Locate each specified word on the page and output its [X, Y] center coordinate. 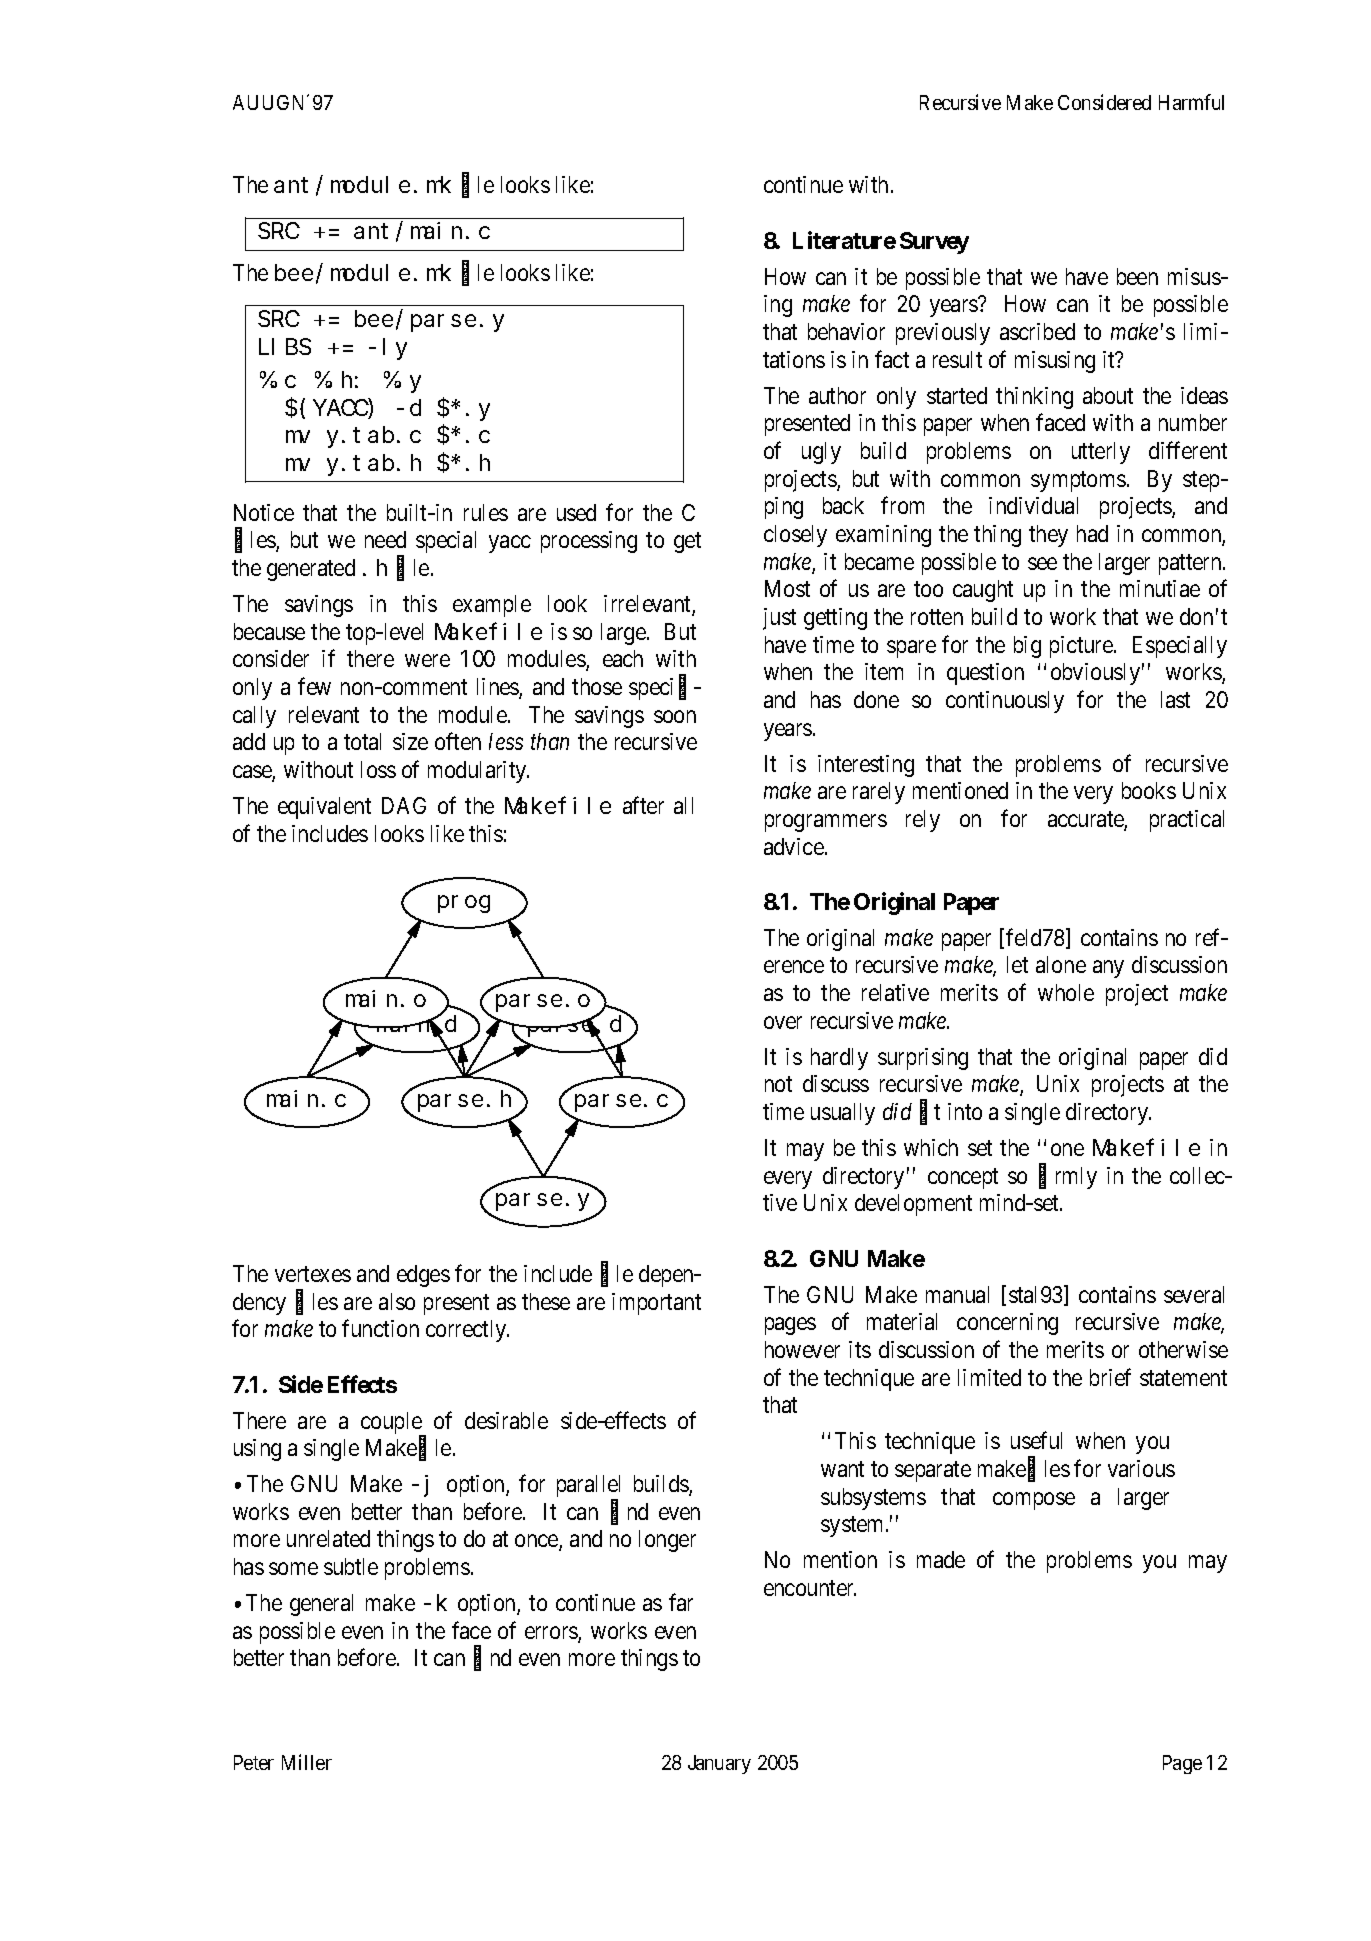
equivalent [324, 808]
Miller [307, 1762]
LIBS [285, 347]
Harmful [1191, 102]
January [719, 1764]
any [1108, 969]
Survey [934, 243]
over [783, 1022]
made [941, 1559]
